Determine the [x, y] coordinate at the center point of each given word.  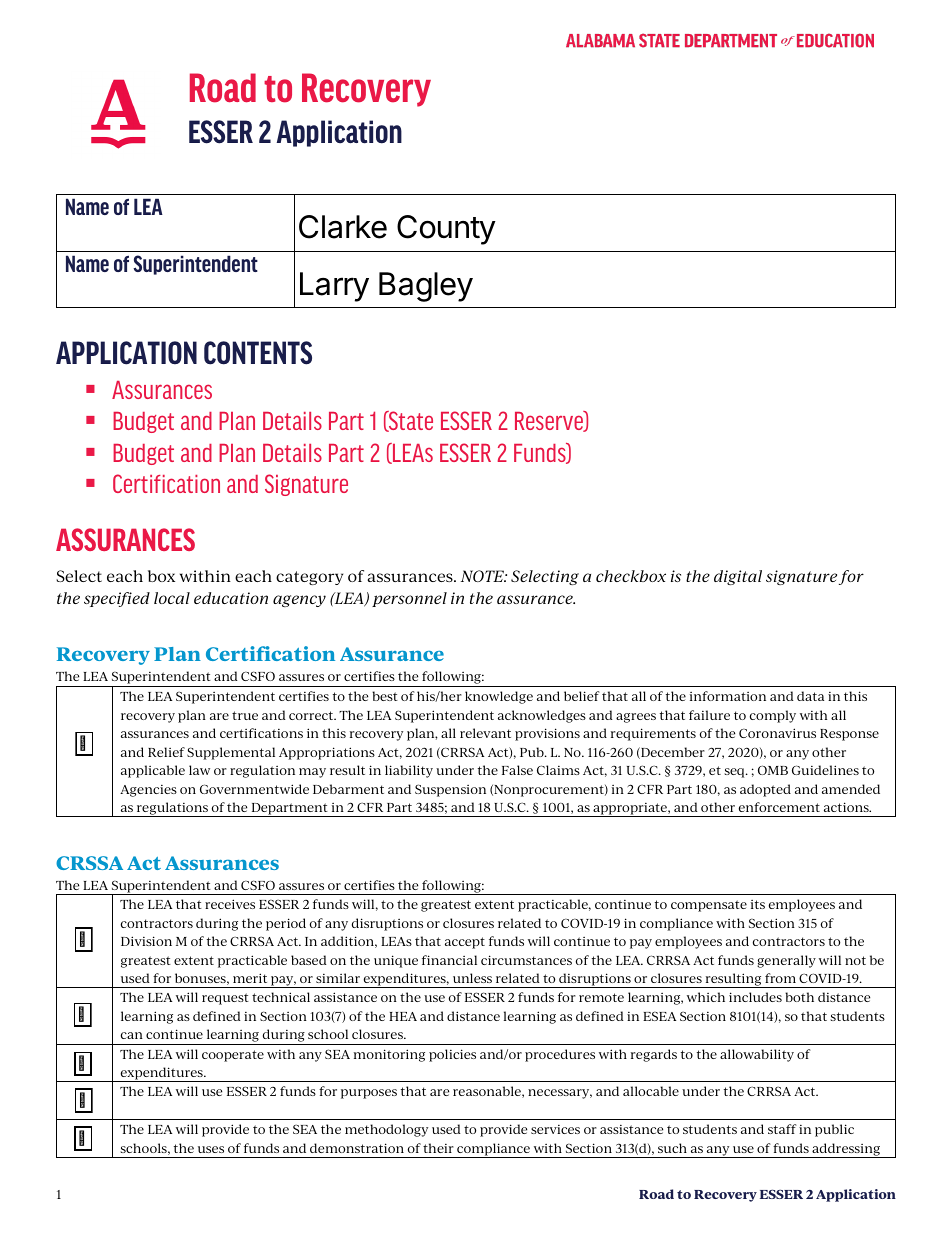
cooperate [233, 1056]
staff [782, 1129]
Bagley [426, 287]
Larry [334, 287]
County [446, 230]
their [438, 1148]
